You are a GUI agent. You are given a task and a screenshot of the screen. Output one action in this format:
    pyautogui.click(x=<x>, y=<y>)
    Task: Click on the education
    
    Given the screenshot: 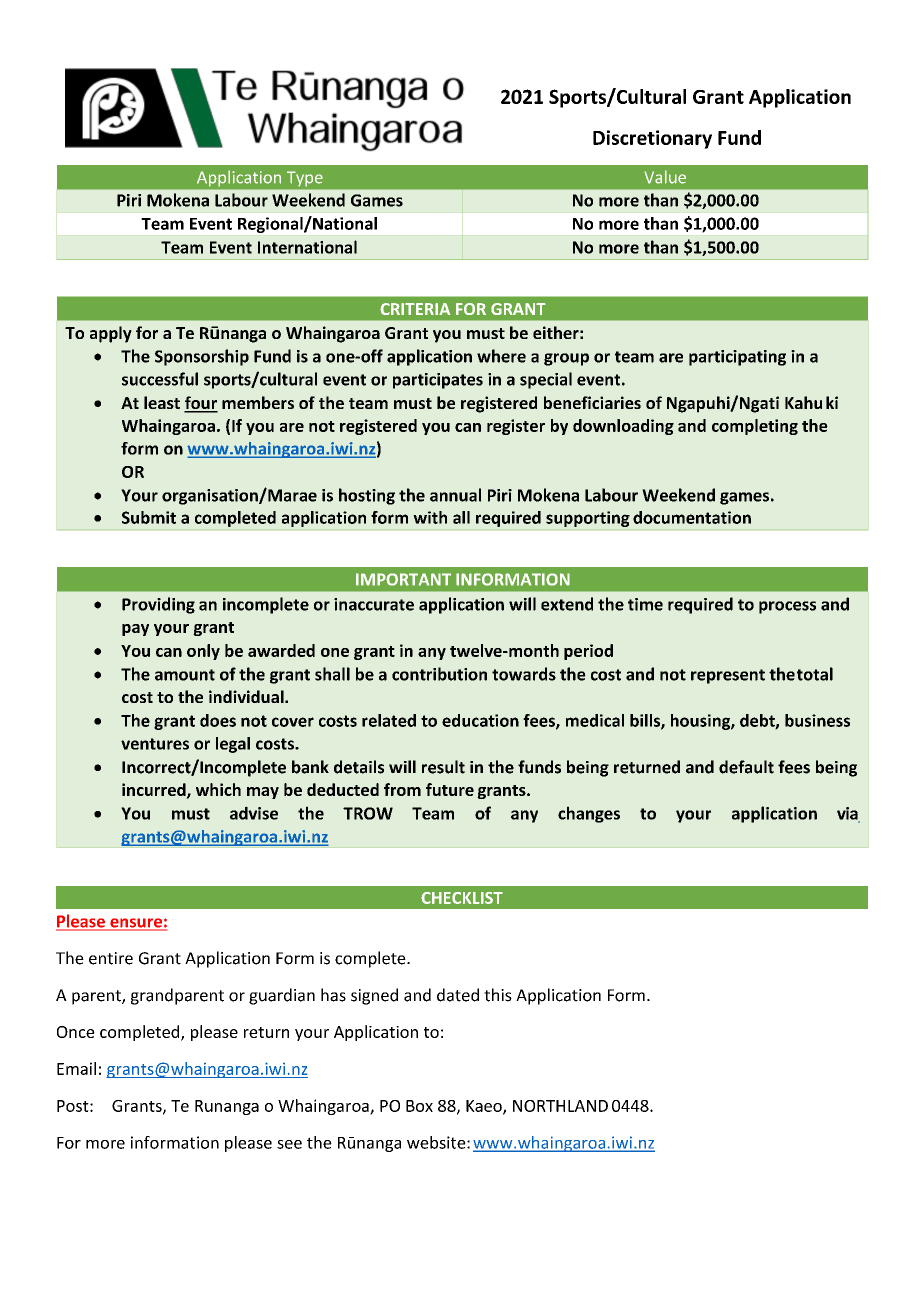 What is the action you would take?
    pyautogui.click(x=480, y=720)
